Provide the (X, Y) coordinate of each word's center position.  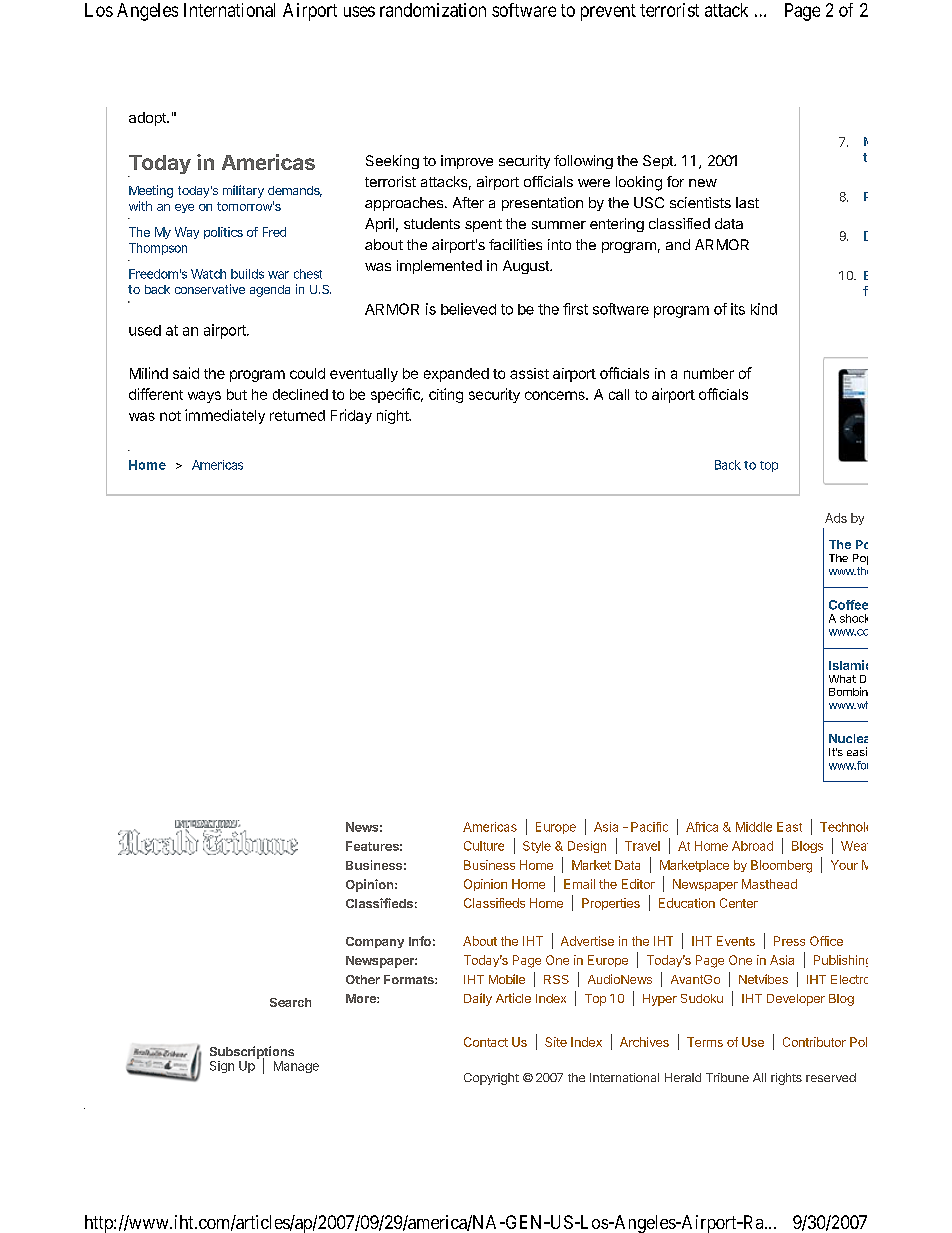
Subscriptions (252, 1053)
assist (529, 373)
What (842, 679)
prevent (608, 12)
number (709, 373)
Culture (484, 846)
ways (204, 397)
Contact (486, 1042)
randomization (433, 10)
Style (537, 847)
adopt (148, 119)
